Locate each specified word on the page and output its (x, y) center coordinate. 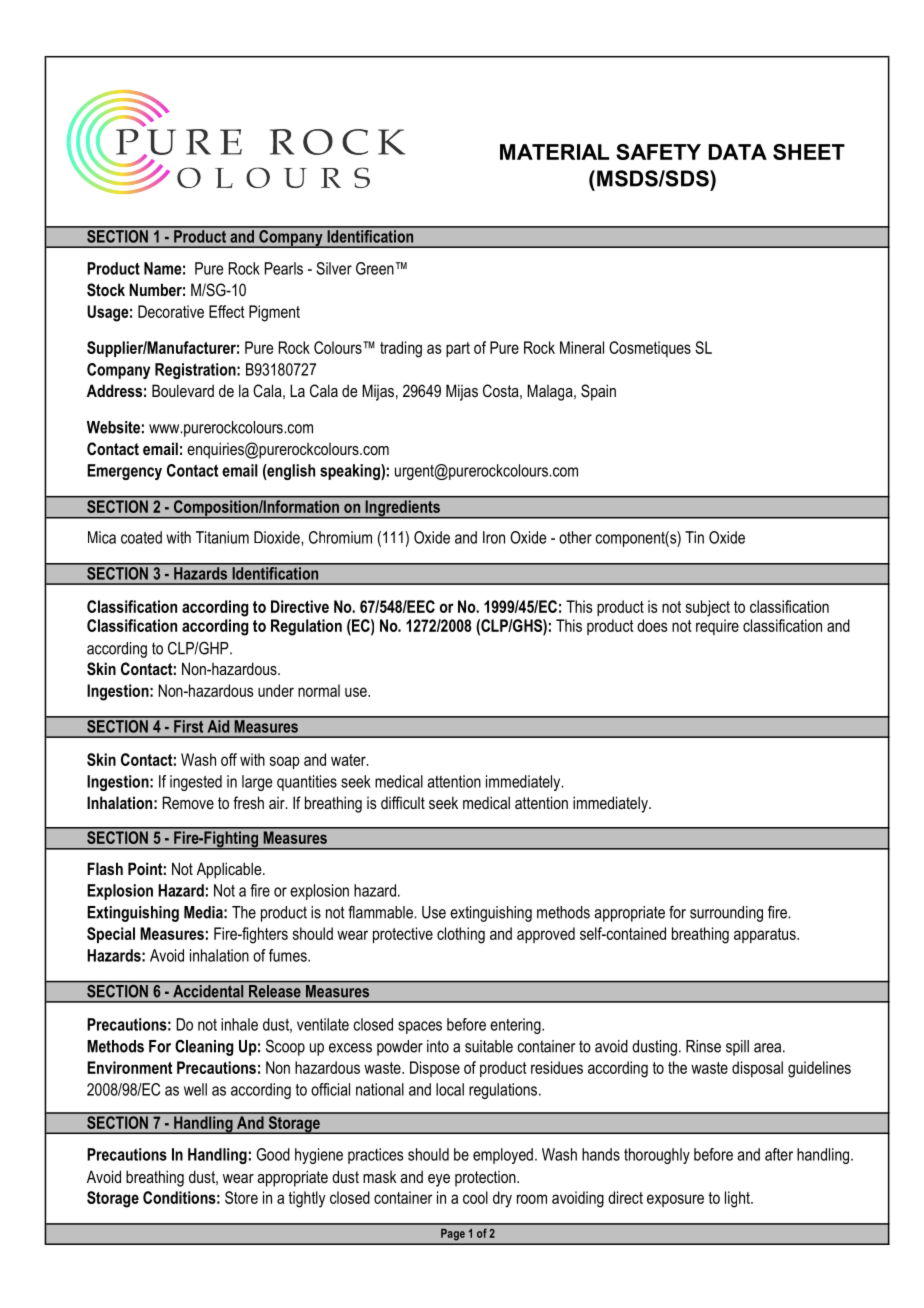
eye (439, 1180)
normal (319, 690)
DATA (738, 152)
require (717, 627)
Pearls (284, 268)
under (276, 690)
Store (241, 1197)
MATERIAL (554, 152)
